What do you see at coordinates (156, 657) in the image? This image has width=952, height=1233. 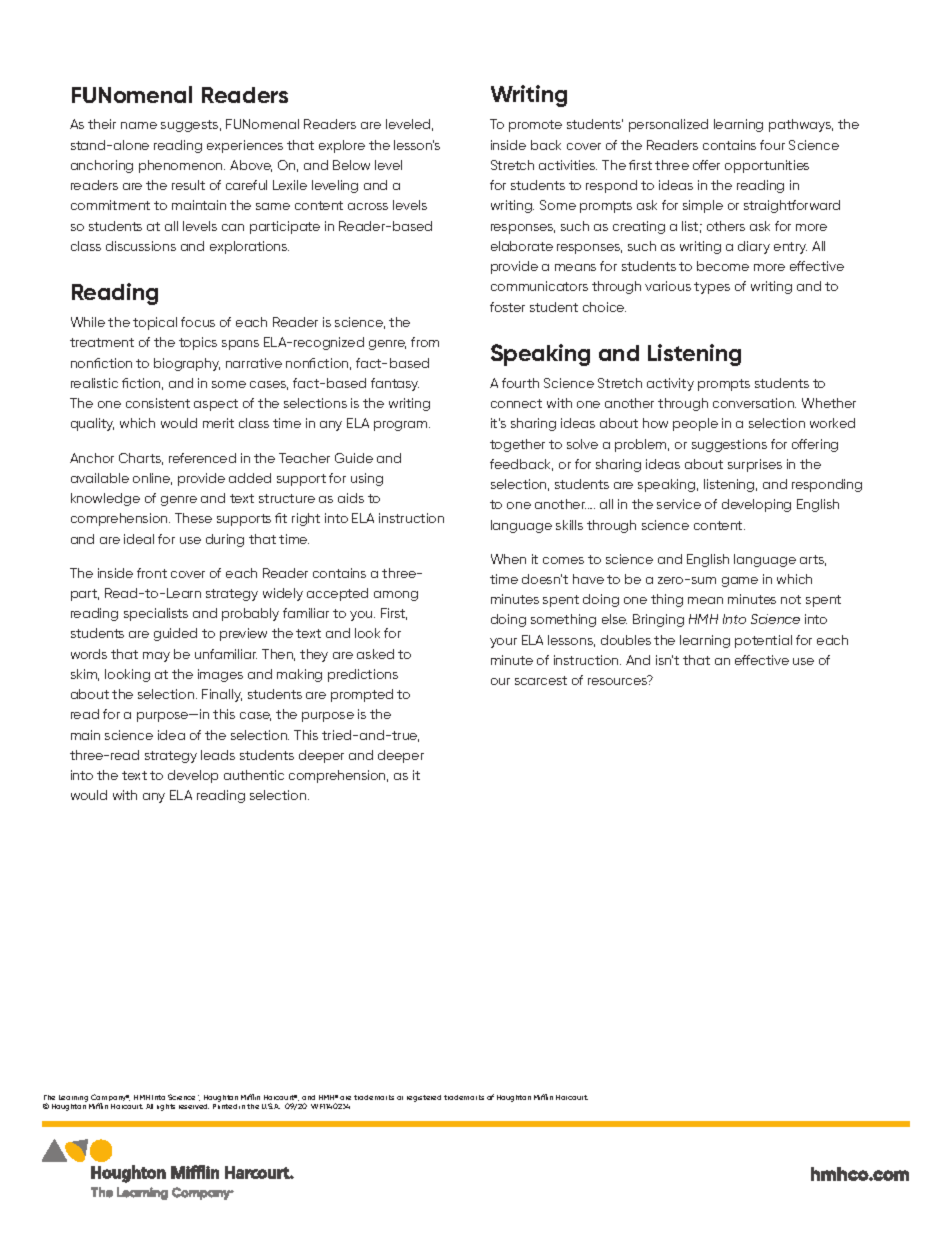 I see `may` at bounding box center [156, 657].
